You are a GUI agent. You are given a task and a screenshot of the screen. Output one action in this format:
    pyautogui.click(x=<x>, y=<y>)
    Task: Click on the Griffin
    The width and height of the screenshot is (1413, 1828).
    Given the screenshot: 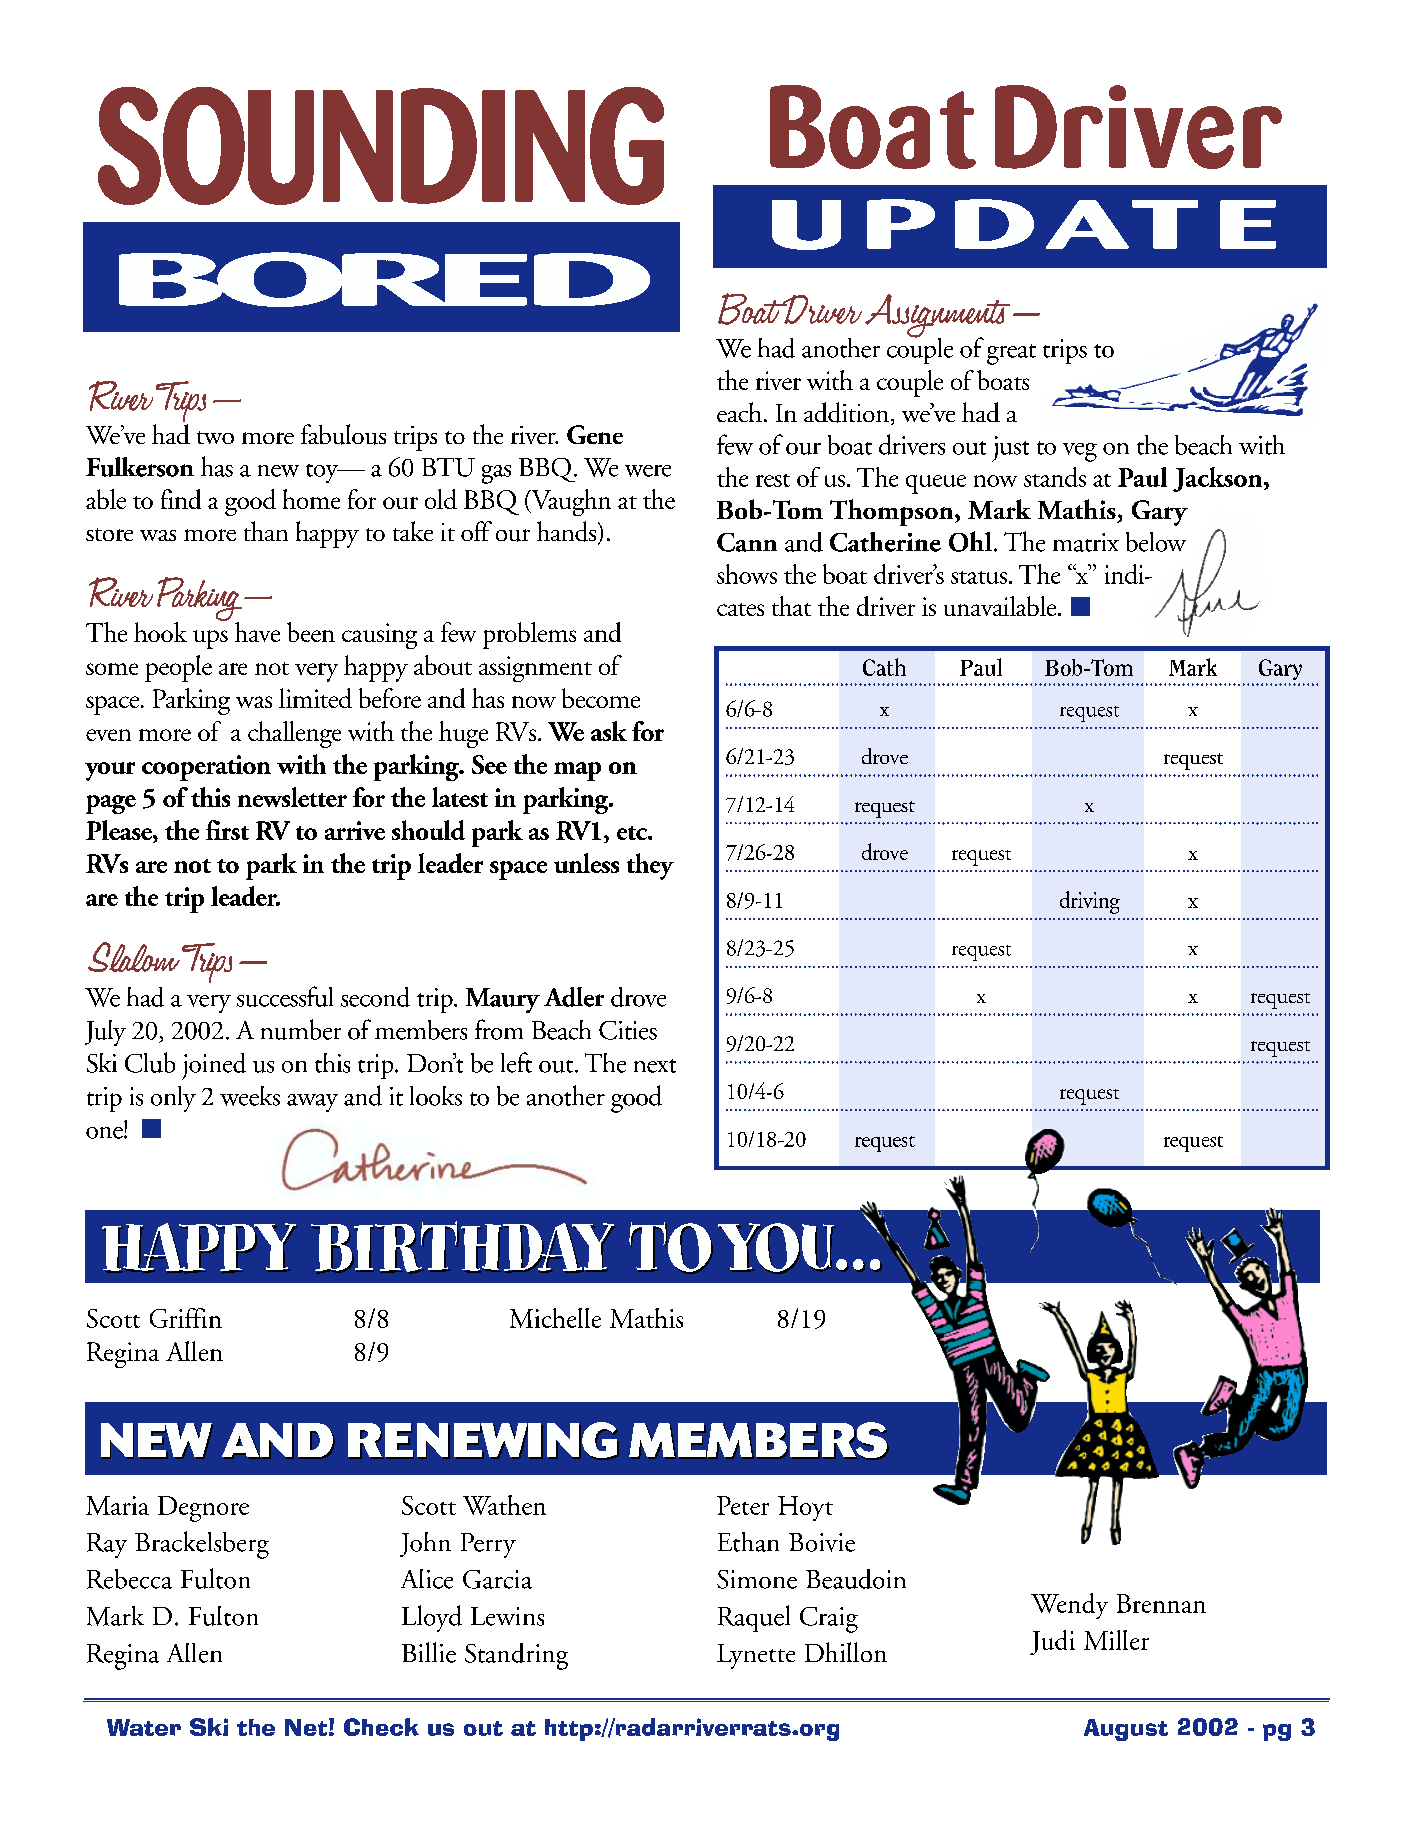 What is the action you would take?
    pyautogui.click(x=186, y=1318)
